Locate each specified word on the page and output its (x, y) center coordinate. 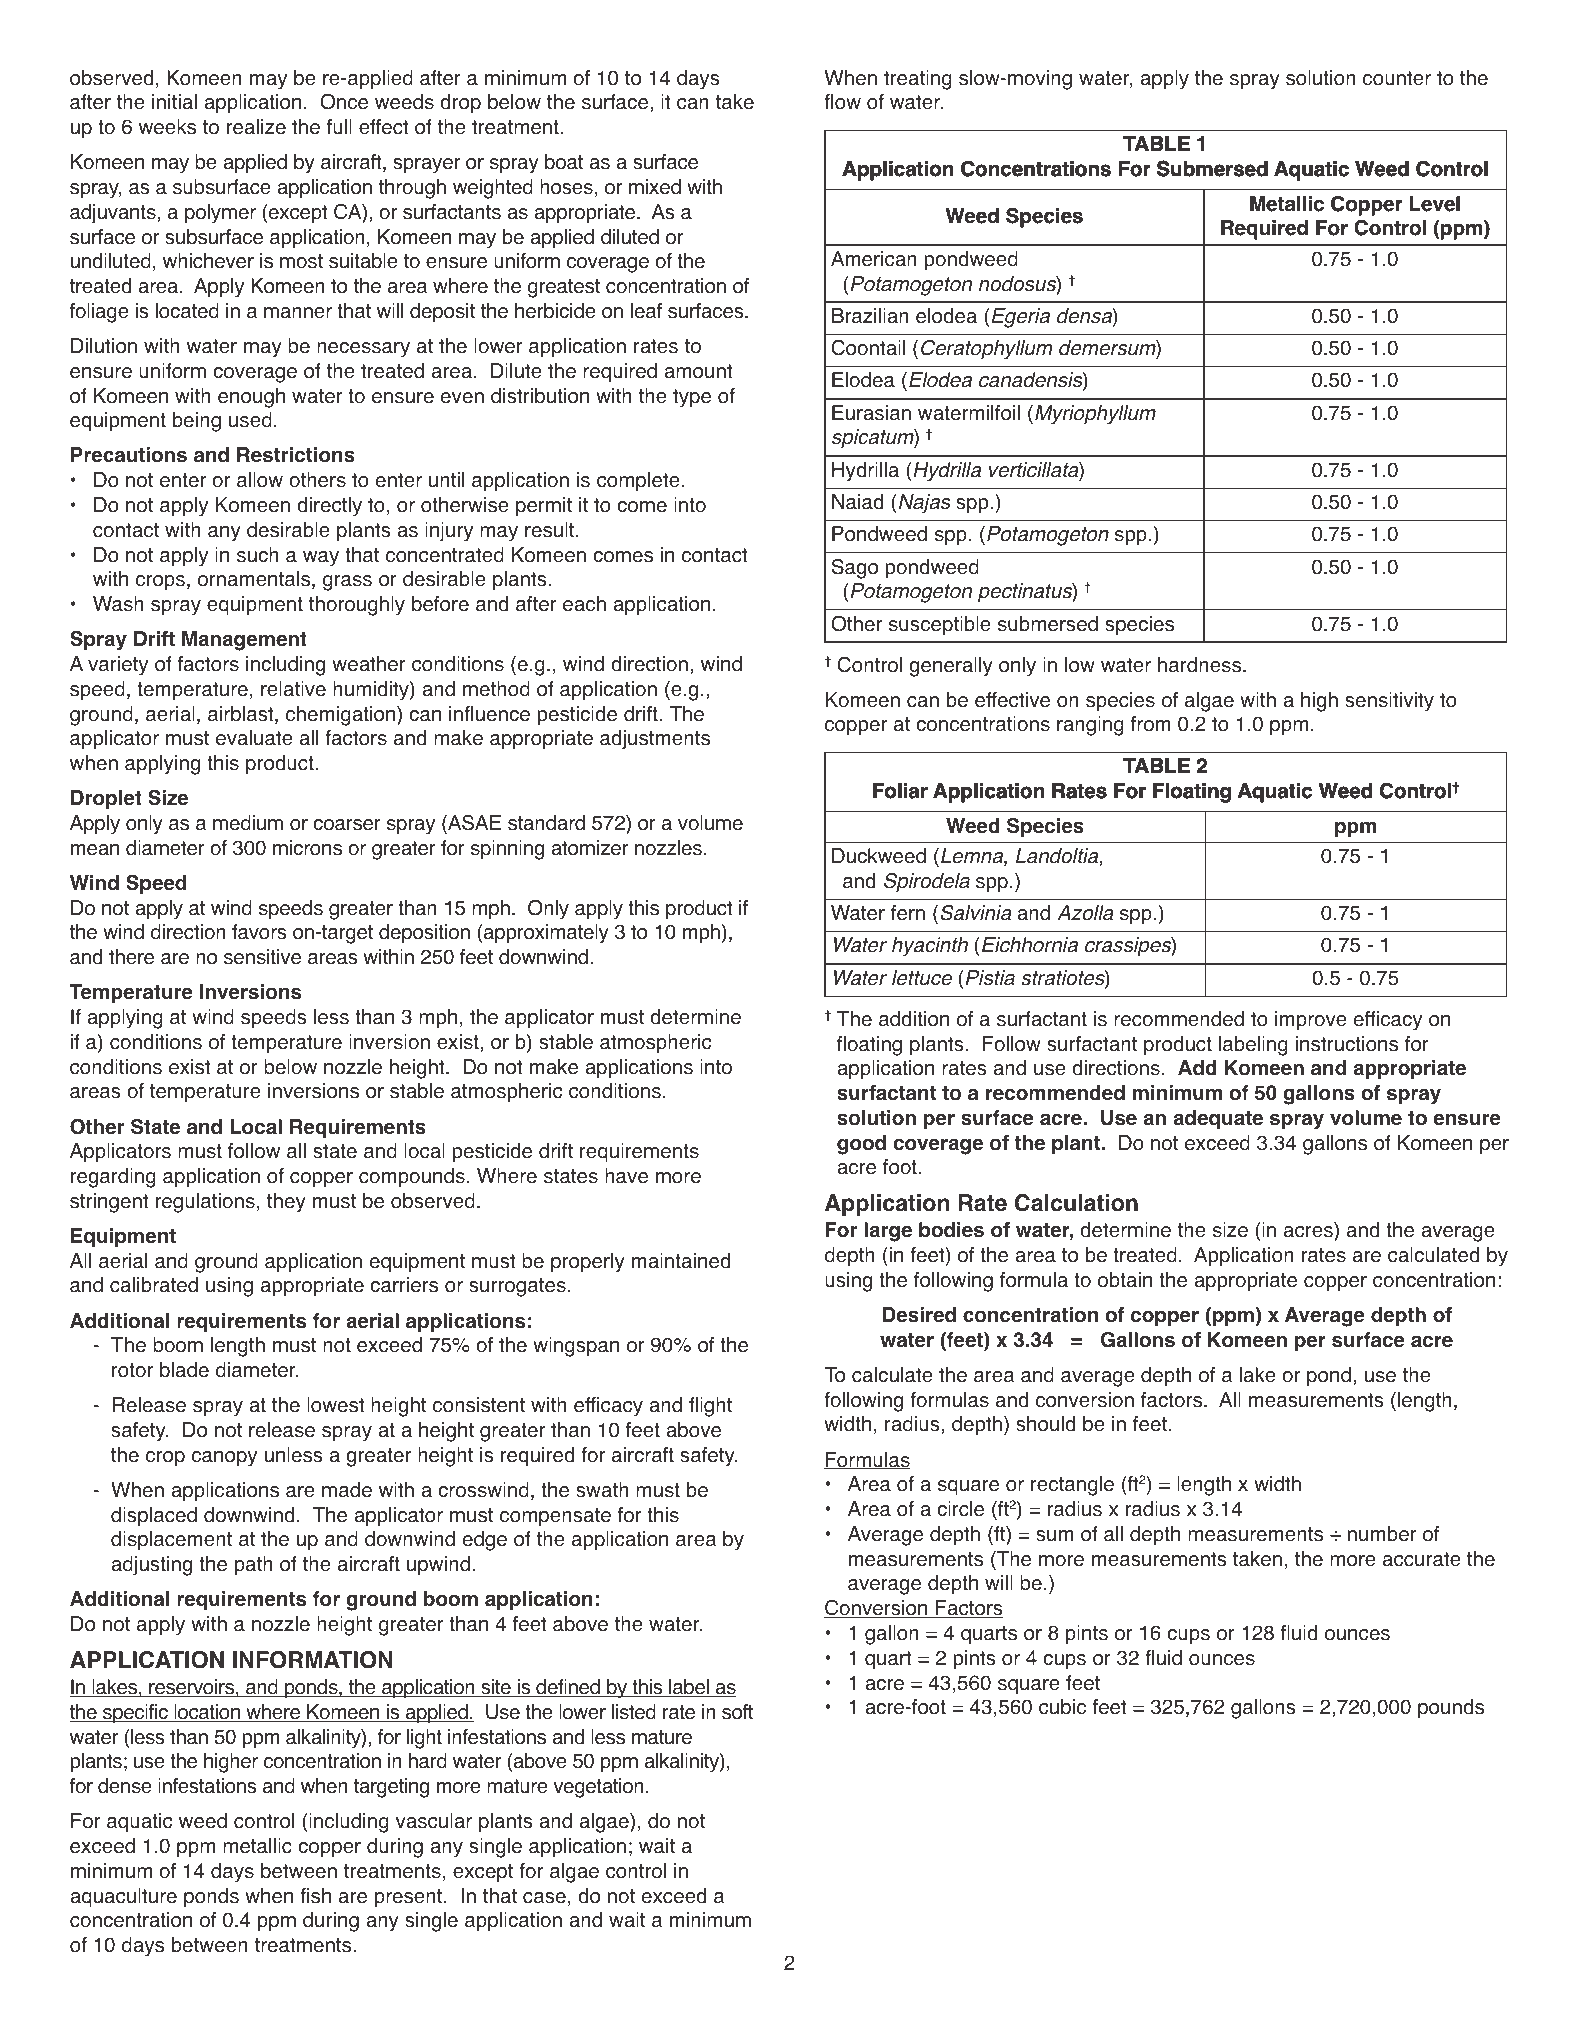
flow (842, 102)
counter (1397, 78)
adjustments (655, 740)
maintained (681, 1261)
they (286, 1203)
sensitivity (1389, 702)
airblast (242, 715)
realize (256, 127)
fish (315, 1896)
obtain (1125, 1280)
